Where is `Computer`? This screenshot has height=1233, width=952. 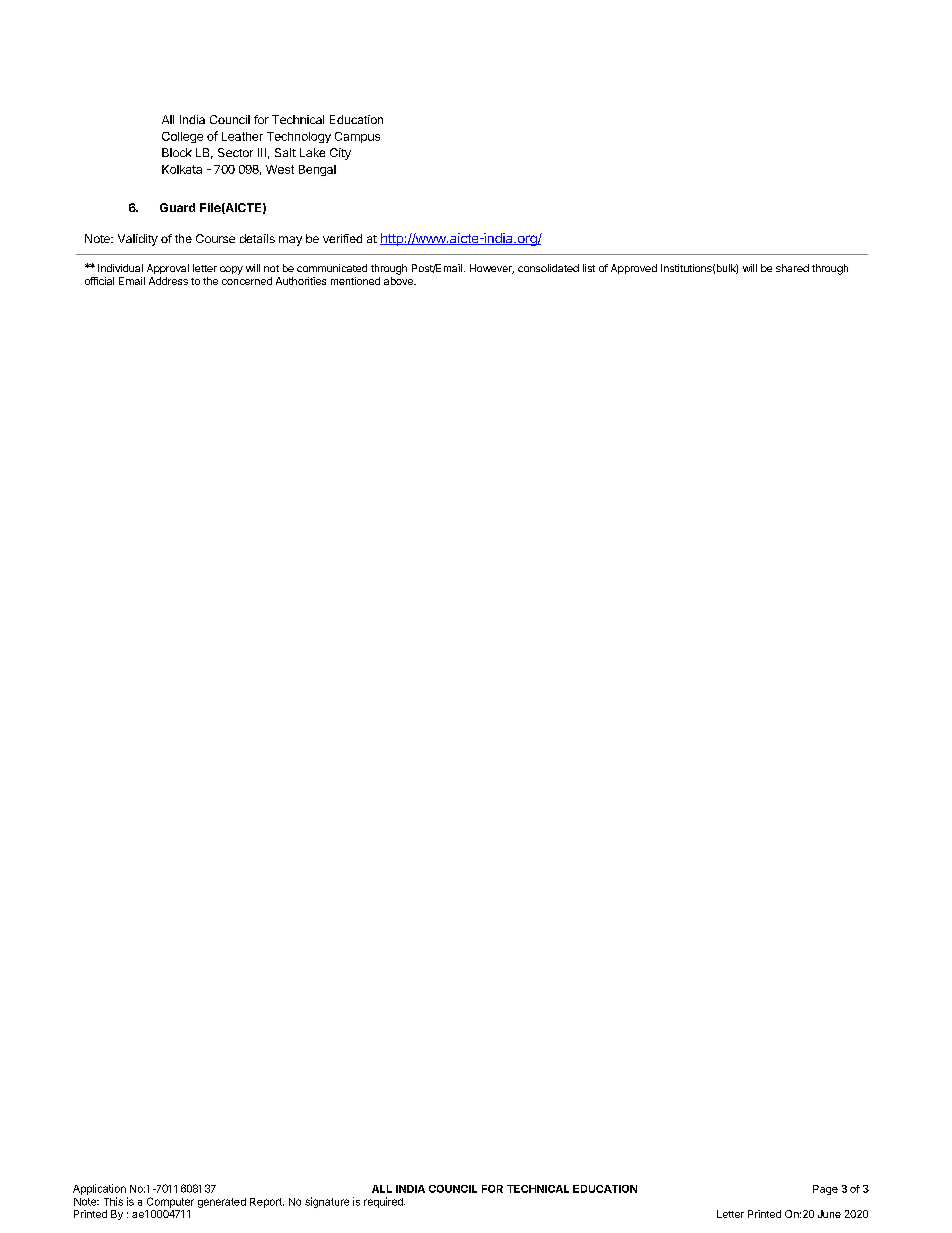 Computer is located at coordinates (170, 1202).
